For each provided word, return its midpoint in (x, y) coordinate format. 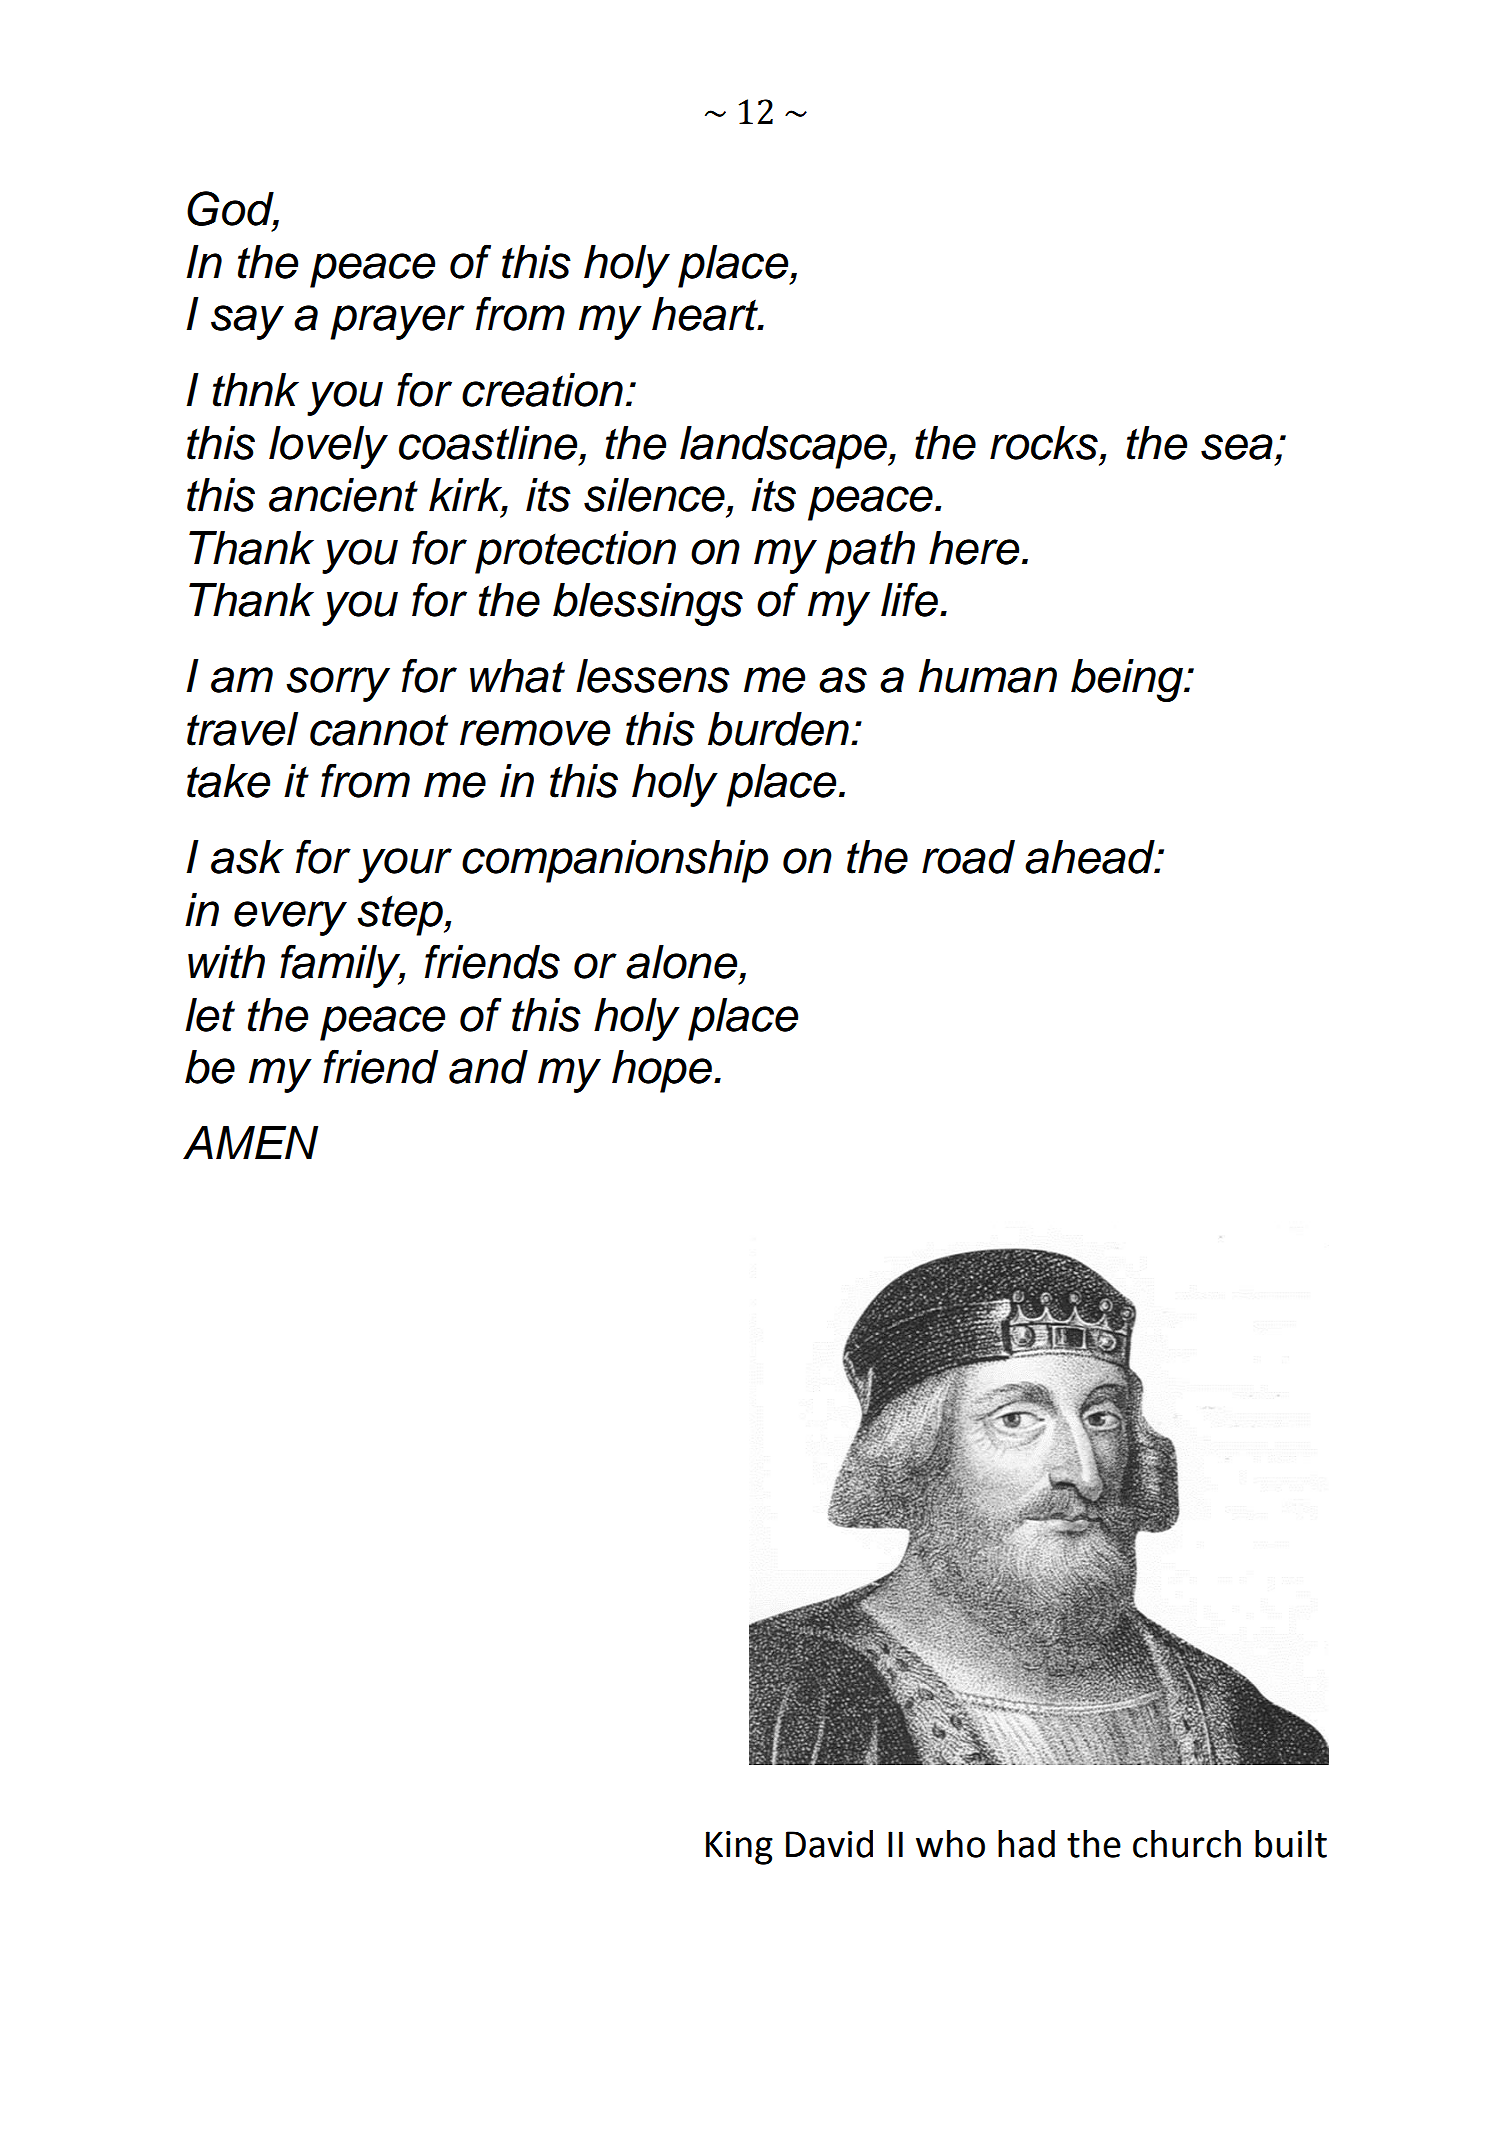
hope (662, 1071)
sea (1237, 447)
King (739, 1848)
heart (706, 314)
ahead (1091, 857)
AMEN (250, 1142)
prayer (397, 322)
